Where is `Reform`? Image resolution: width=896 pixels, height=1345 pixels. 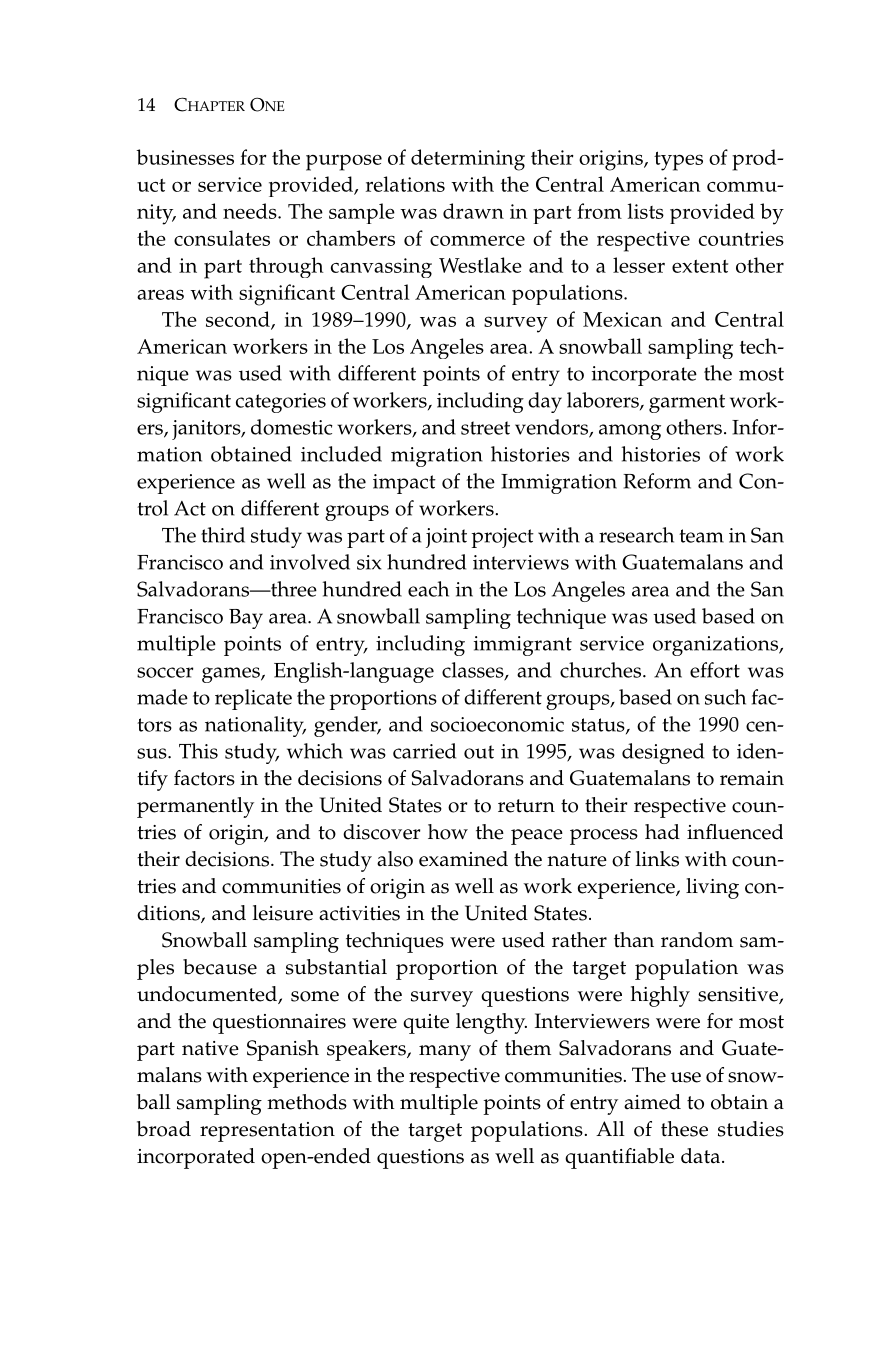 Reform is located at coordinates (657, 481).
